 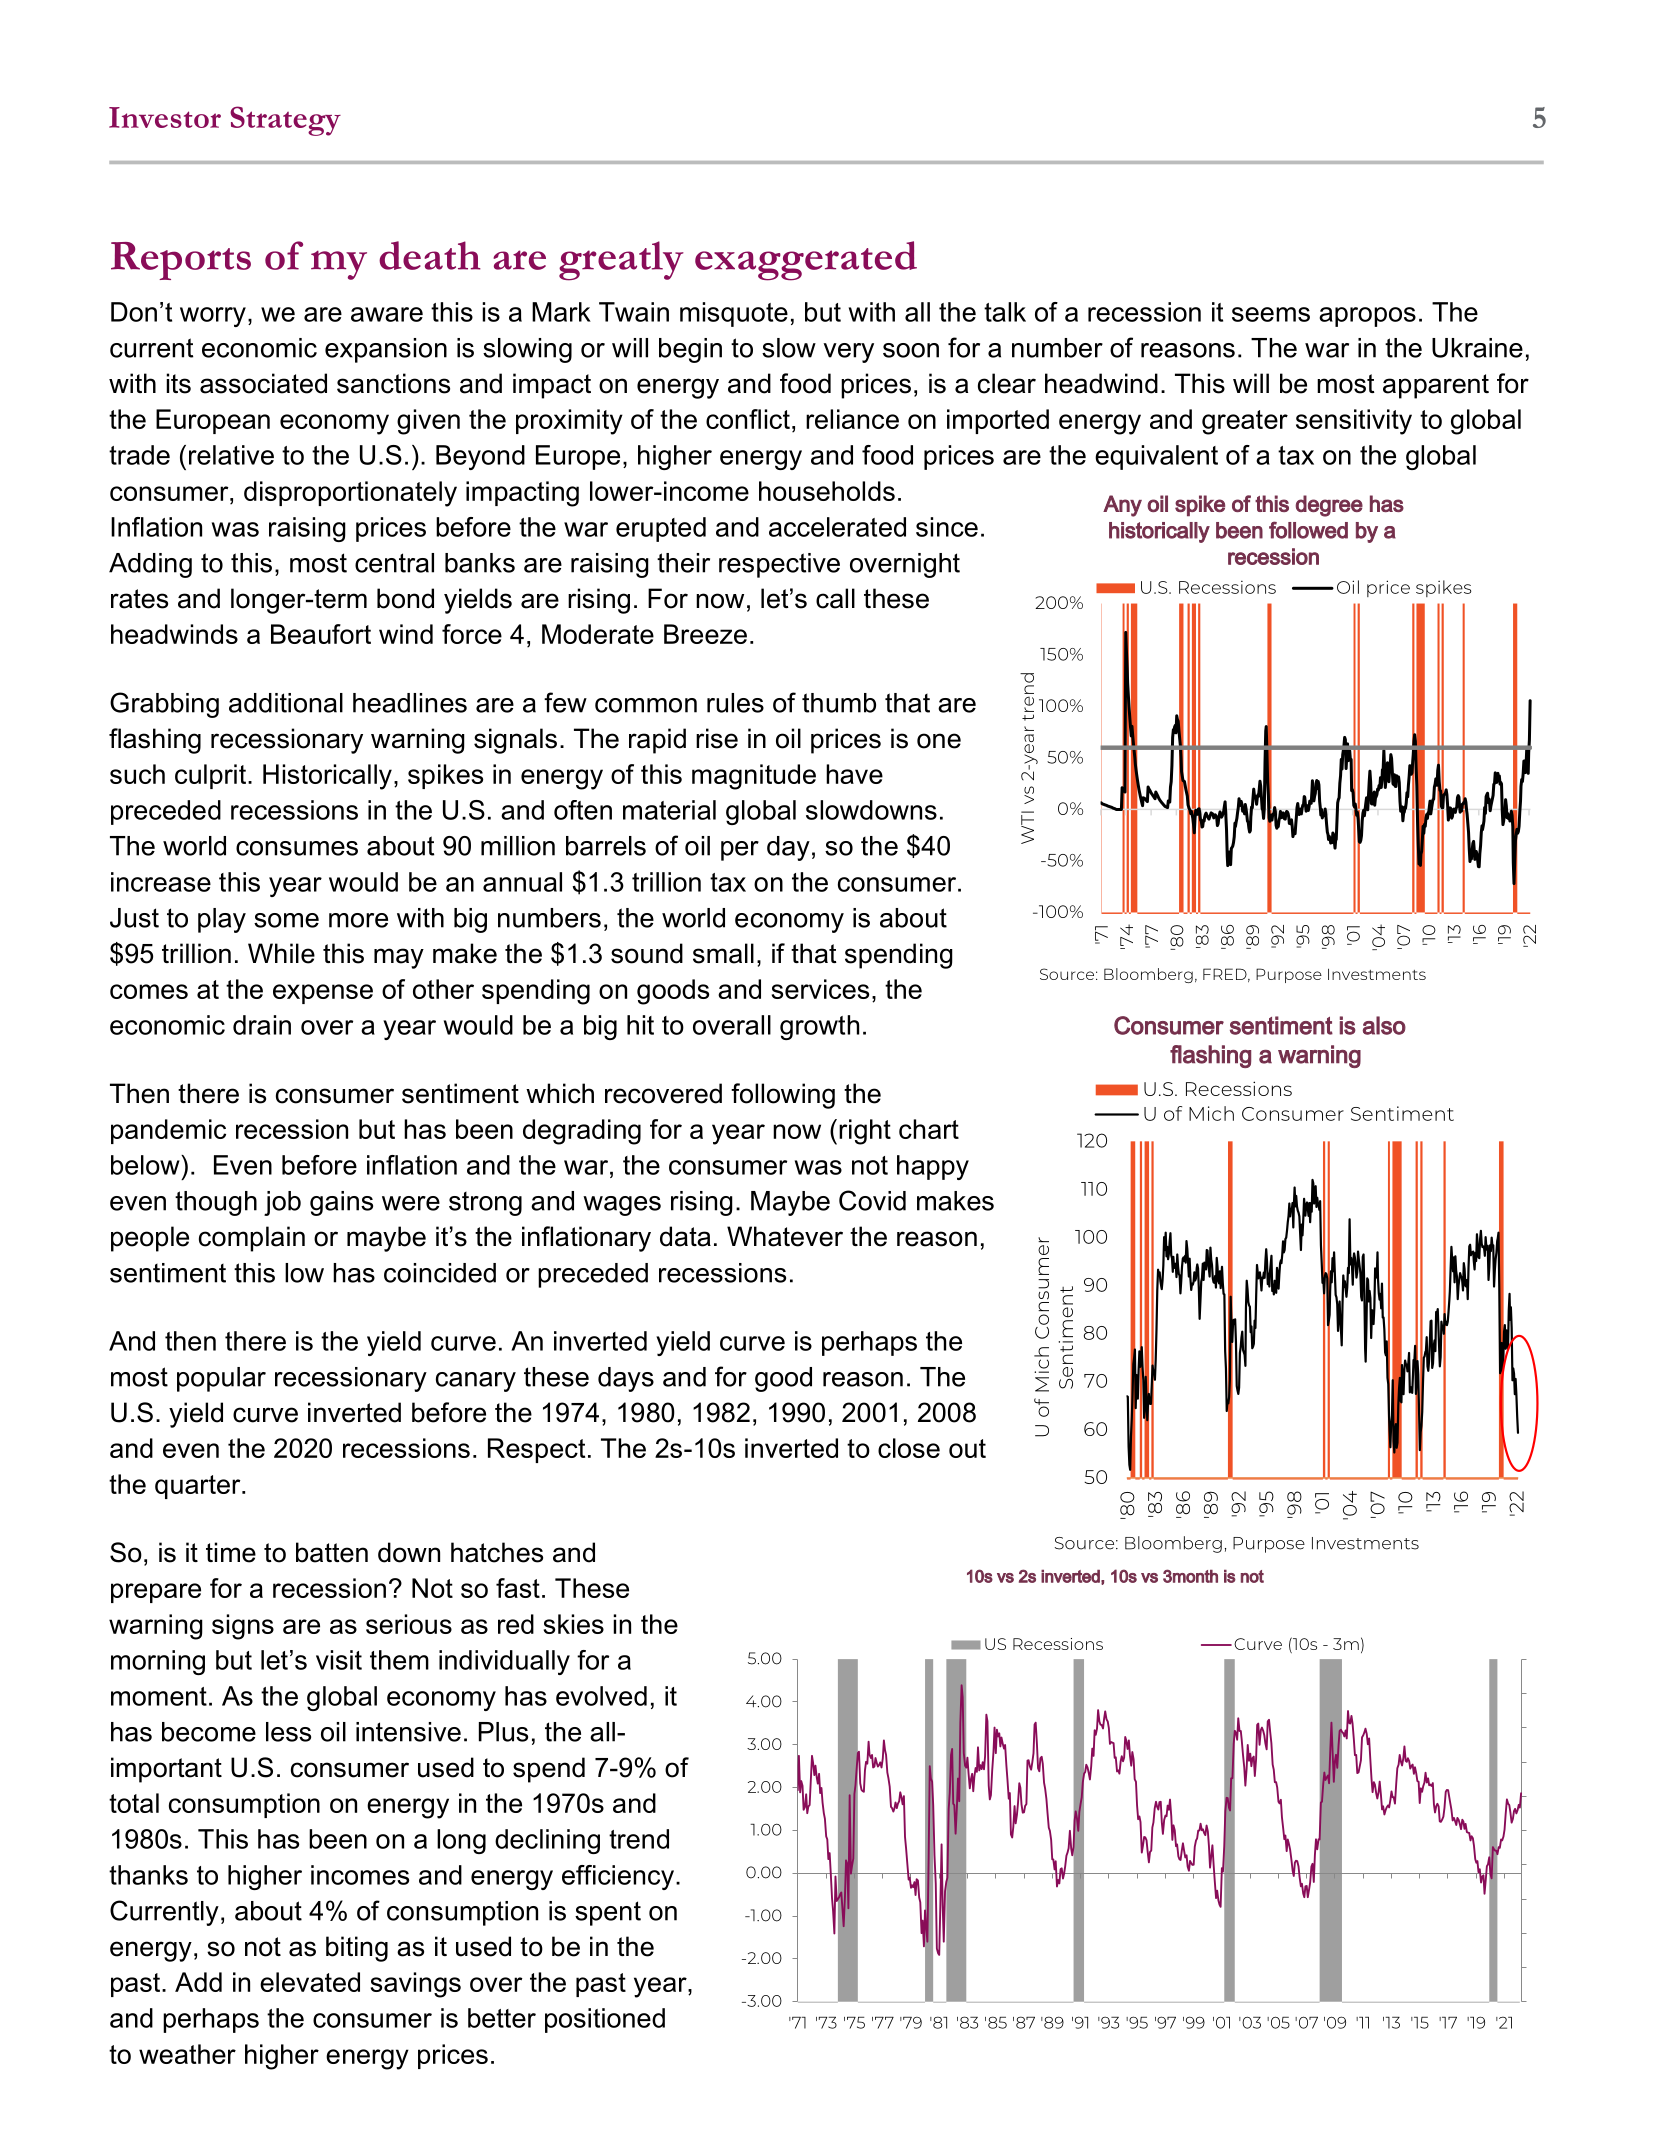 What do you see at coordinates (933, 1167) in the image?
I see `happy` at bounding box center [933, 1167].
